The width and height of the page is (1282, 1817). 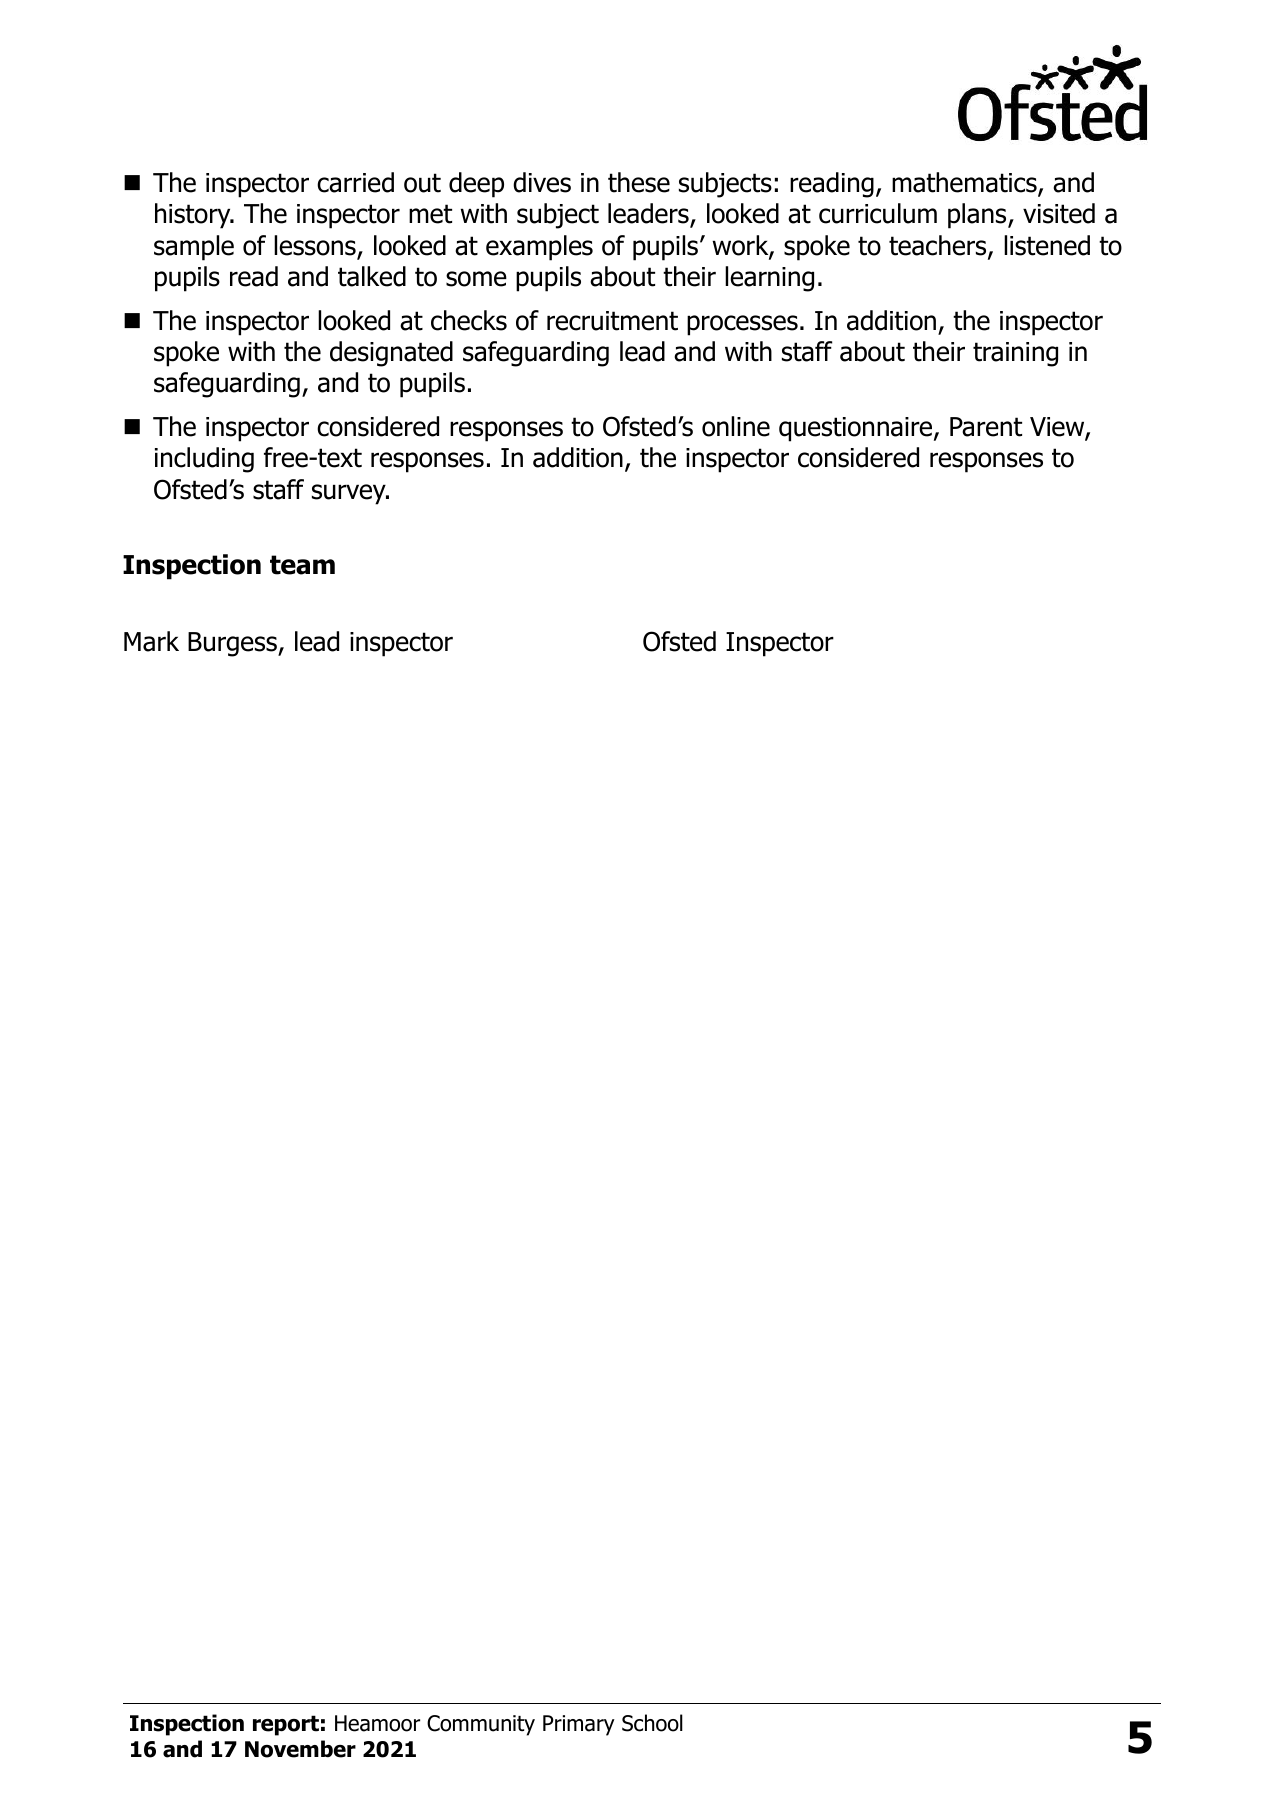 I want to click on Burgess, so click(x=233, y=644).
